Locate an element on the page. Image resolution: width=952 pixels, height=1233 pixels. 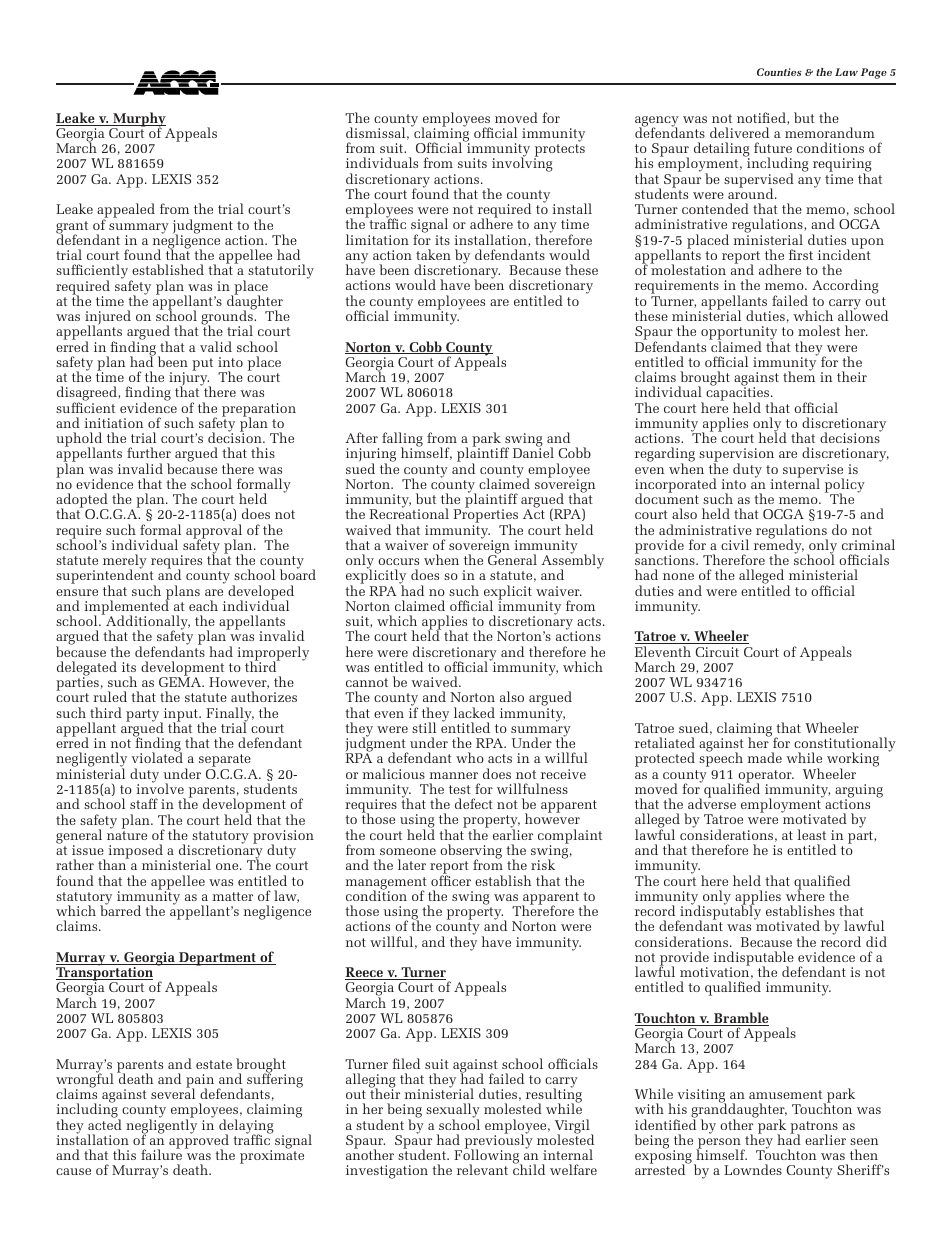
occurs is located at coordinates (398, 561).
